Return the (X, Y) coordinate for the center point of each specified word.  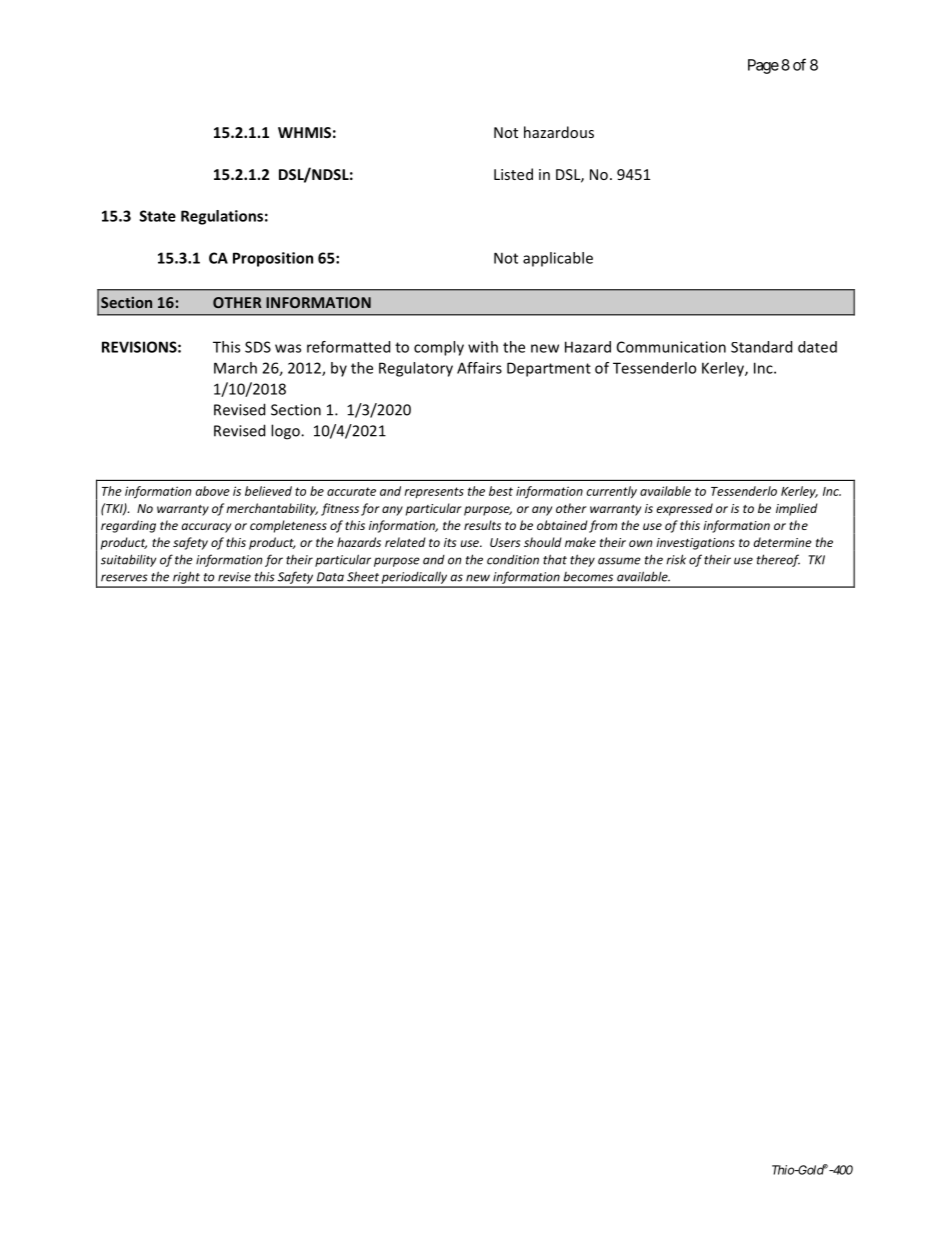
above (213, 491)
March (235, 368)
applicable (558, 259)
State (158, 216)
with (483, 347)
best (501, 491)
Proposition (273, 259)
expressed (685, 509)
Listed (513, 174)
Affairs (479, 368)
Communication (671, 347)
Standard (761, 347)
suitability (128, 560)
